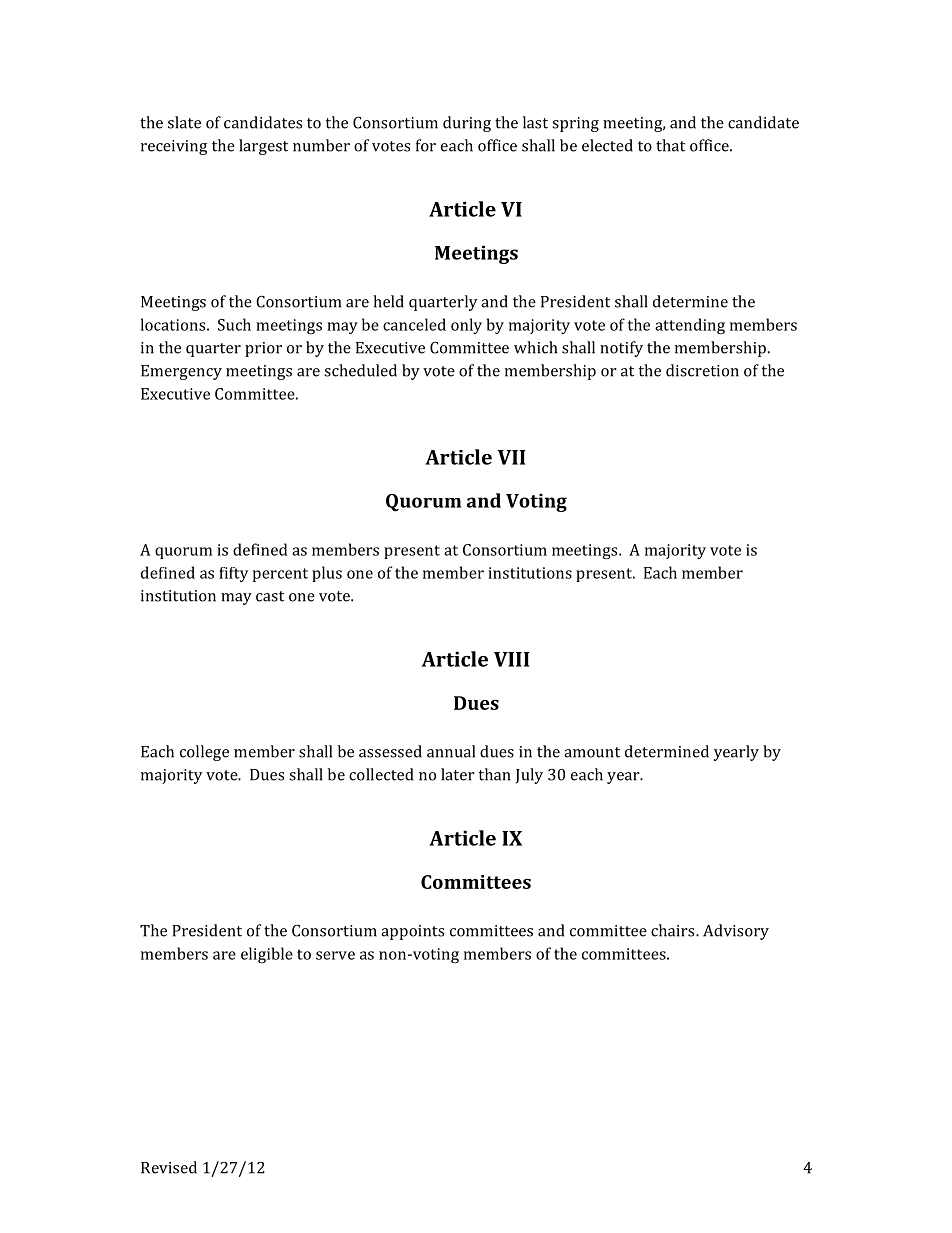 The width and height of the image is (952, 1233). What do you see at coordinates (412, 932) in the image?
I see `appoints` at bounding box center [412, 932].
